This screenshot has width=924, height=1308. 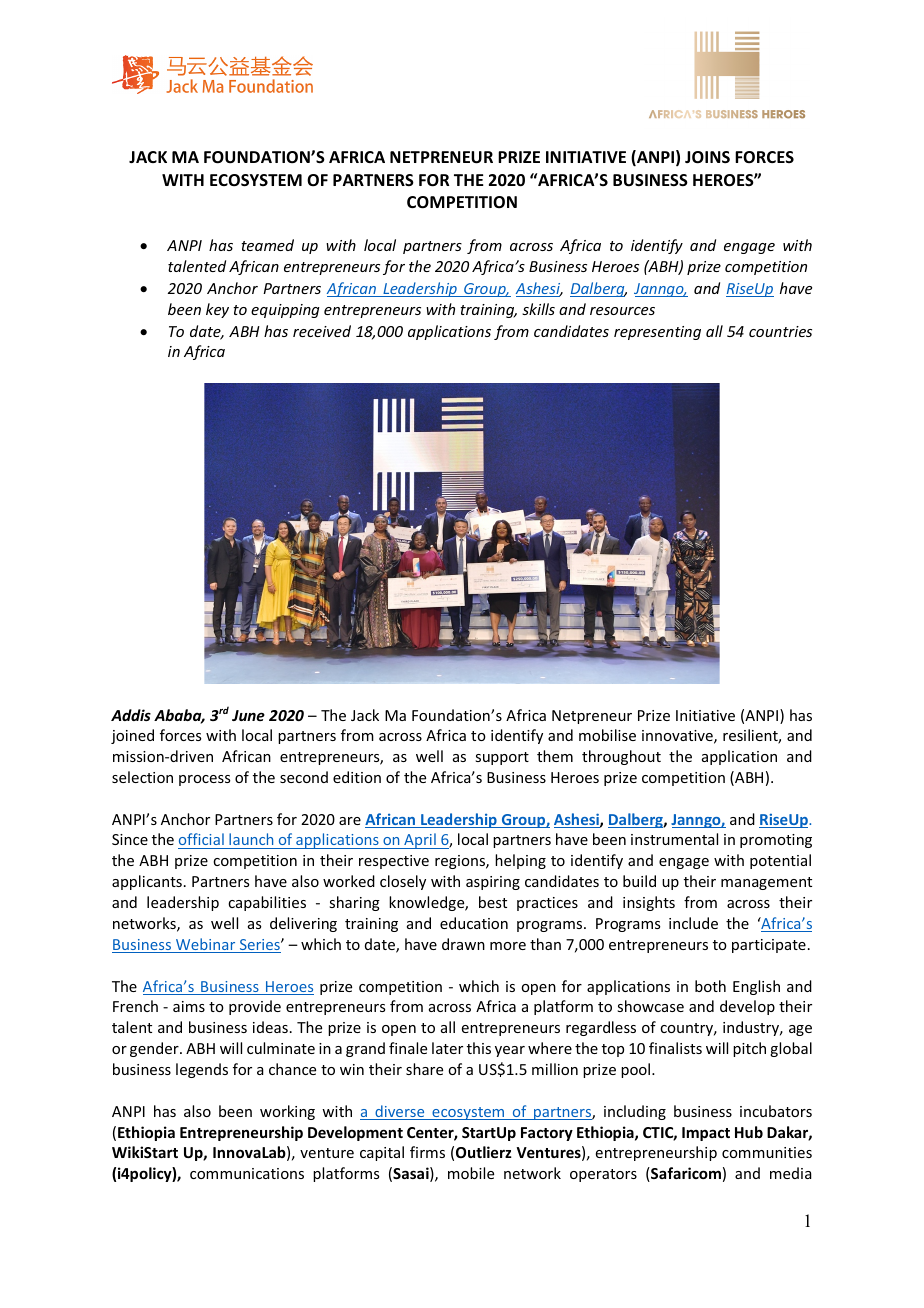 I want to click on official, so click(x=202, y=841).
